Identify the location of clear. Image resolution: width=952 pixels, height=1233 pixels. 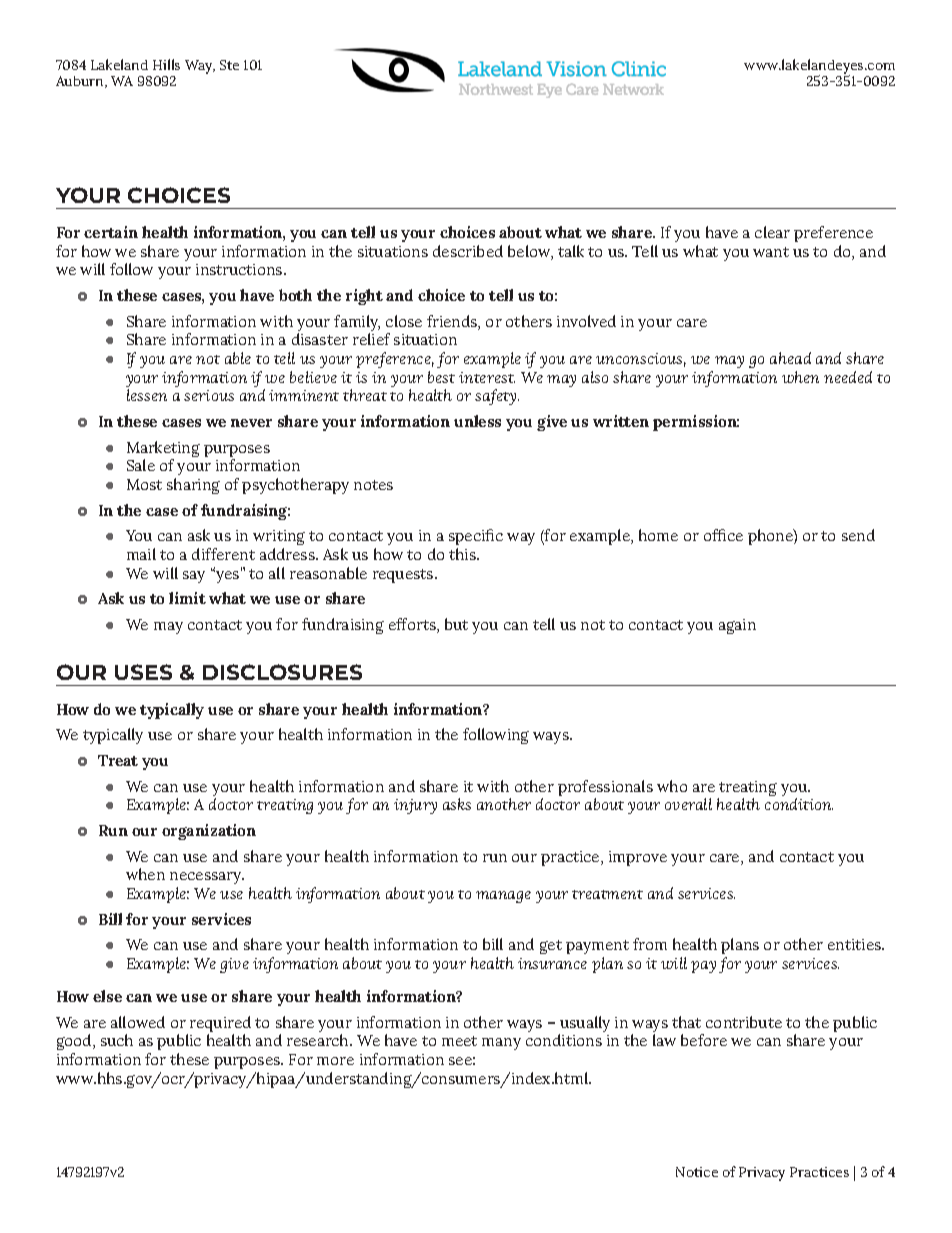
(772, 232).
